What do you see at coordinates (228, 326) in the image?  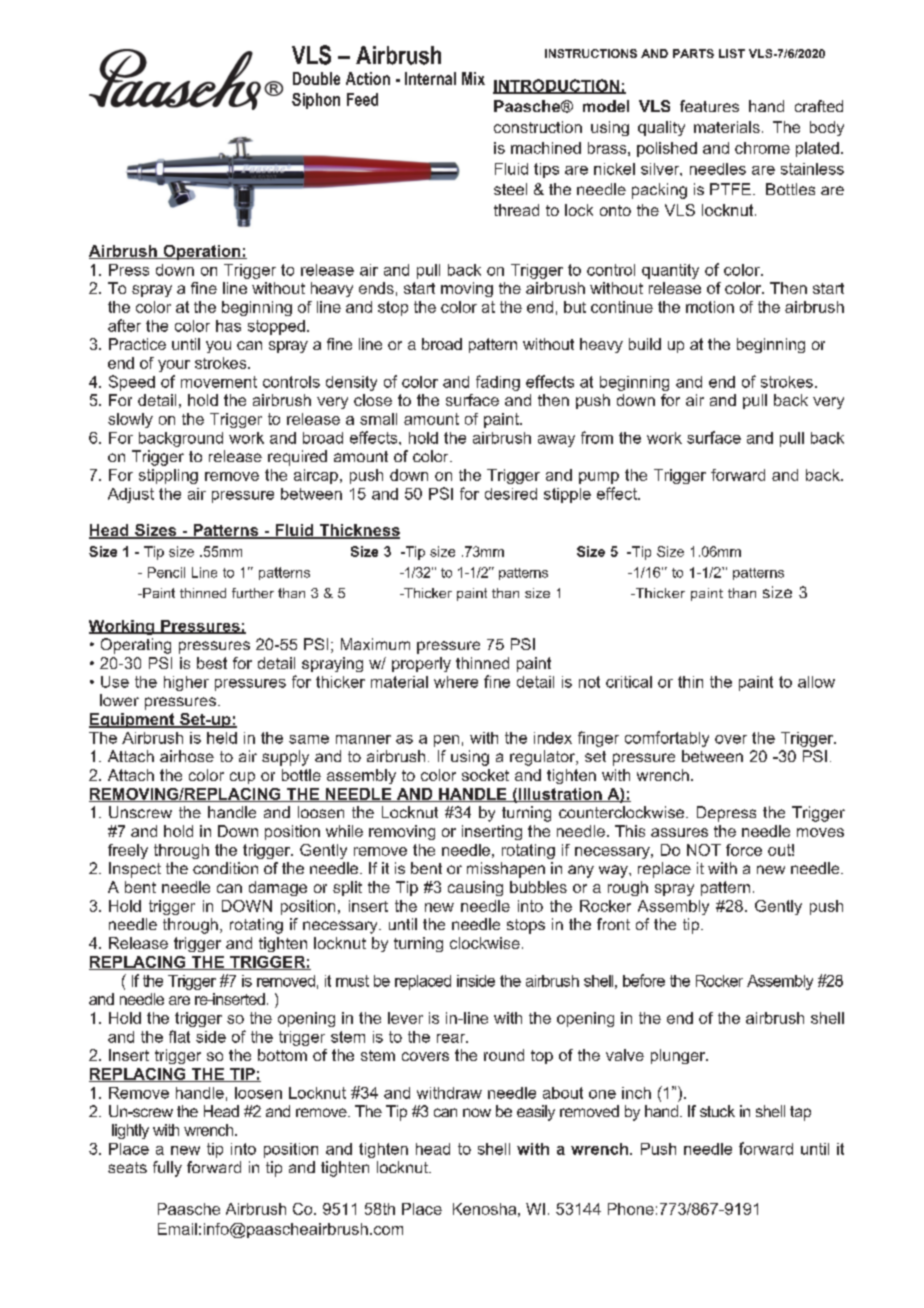 I see `has` at bounding box center [228, 326].
